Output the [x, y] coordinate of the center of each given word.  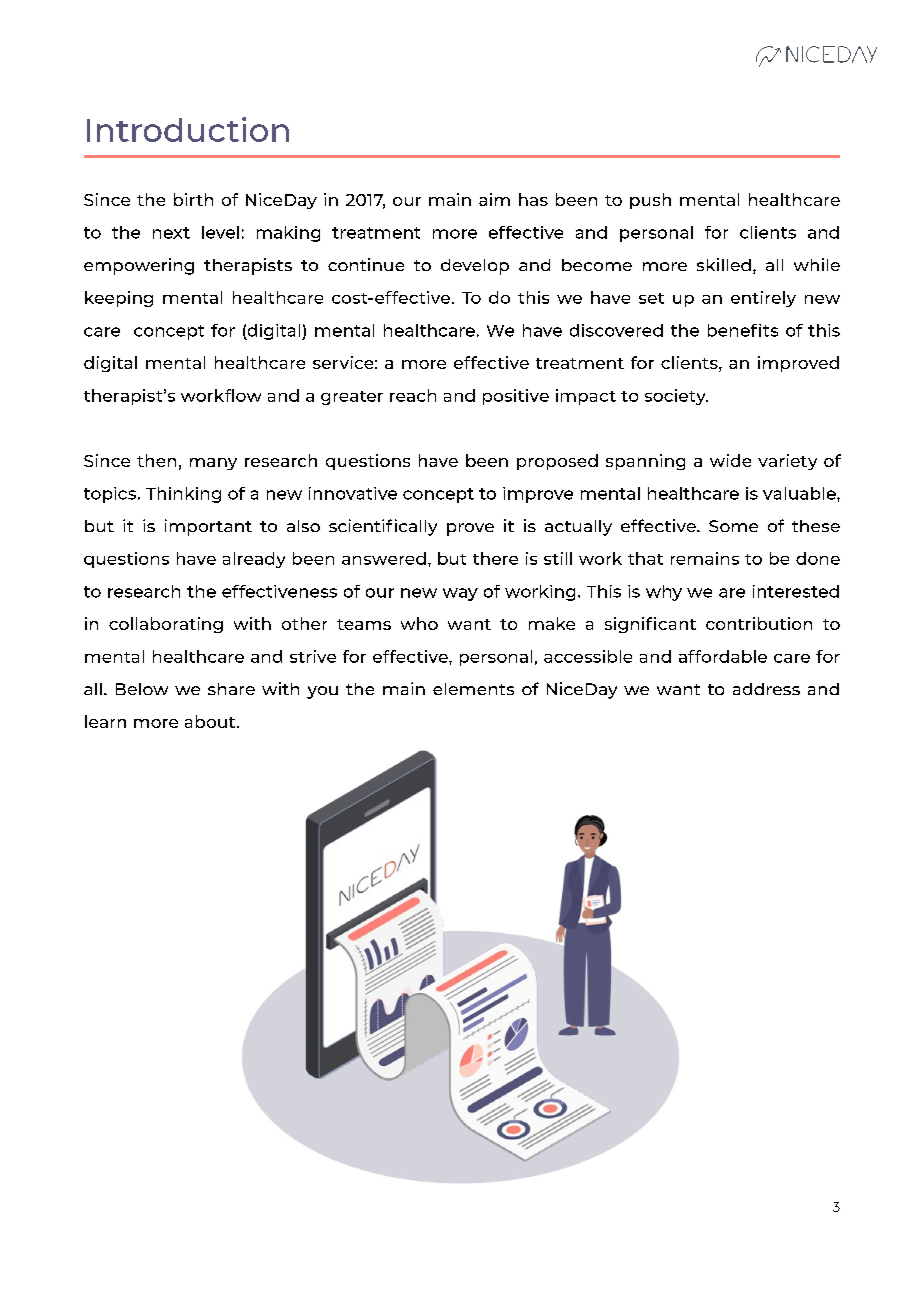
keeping [119, 299]
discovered [616, 330]
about [211, 721]
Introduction [188, 129]
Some [733, 526]
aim [494, 199]
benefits [743, 330]
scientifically [383, 527]
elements [473, 689]
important [208, 527]
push [650, 201]
